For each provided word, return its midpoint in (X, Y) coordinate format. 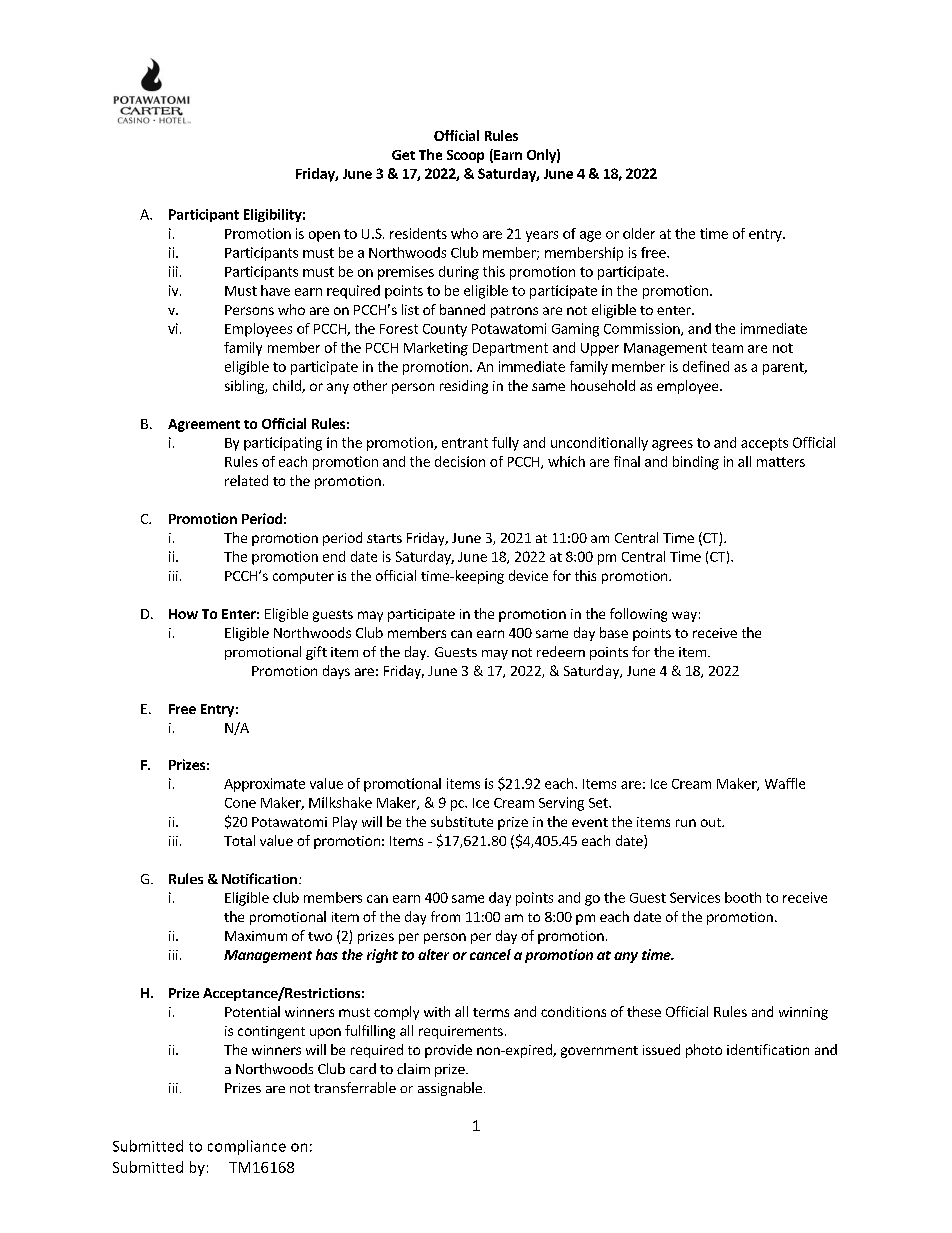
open (324, 236)
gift (316, 653)
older (639, 233)
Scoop (465, 156)
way (684, 616)
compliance (247, 1147)
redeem (561, 651)
